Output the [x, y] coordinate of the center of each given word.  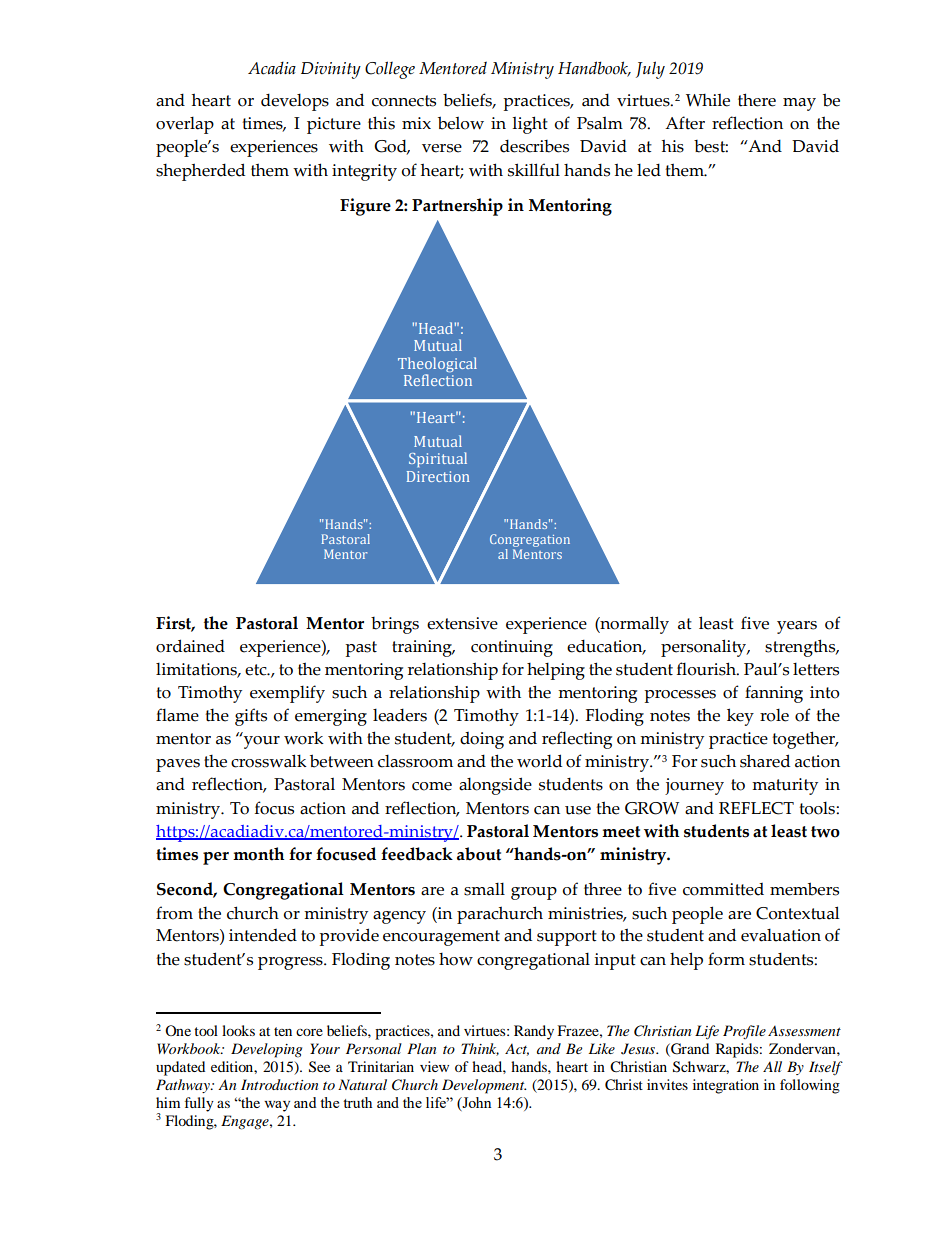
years [797, 627]
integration [726, 1086]
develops [295, 102]
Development [484, 1086]
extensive [462, 623]
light [530, 125]
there [757, 100]
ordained [190, 646]
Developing [266, 1050]
